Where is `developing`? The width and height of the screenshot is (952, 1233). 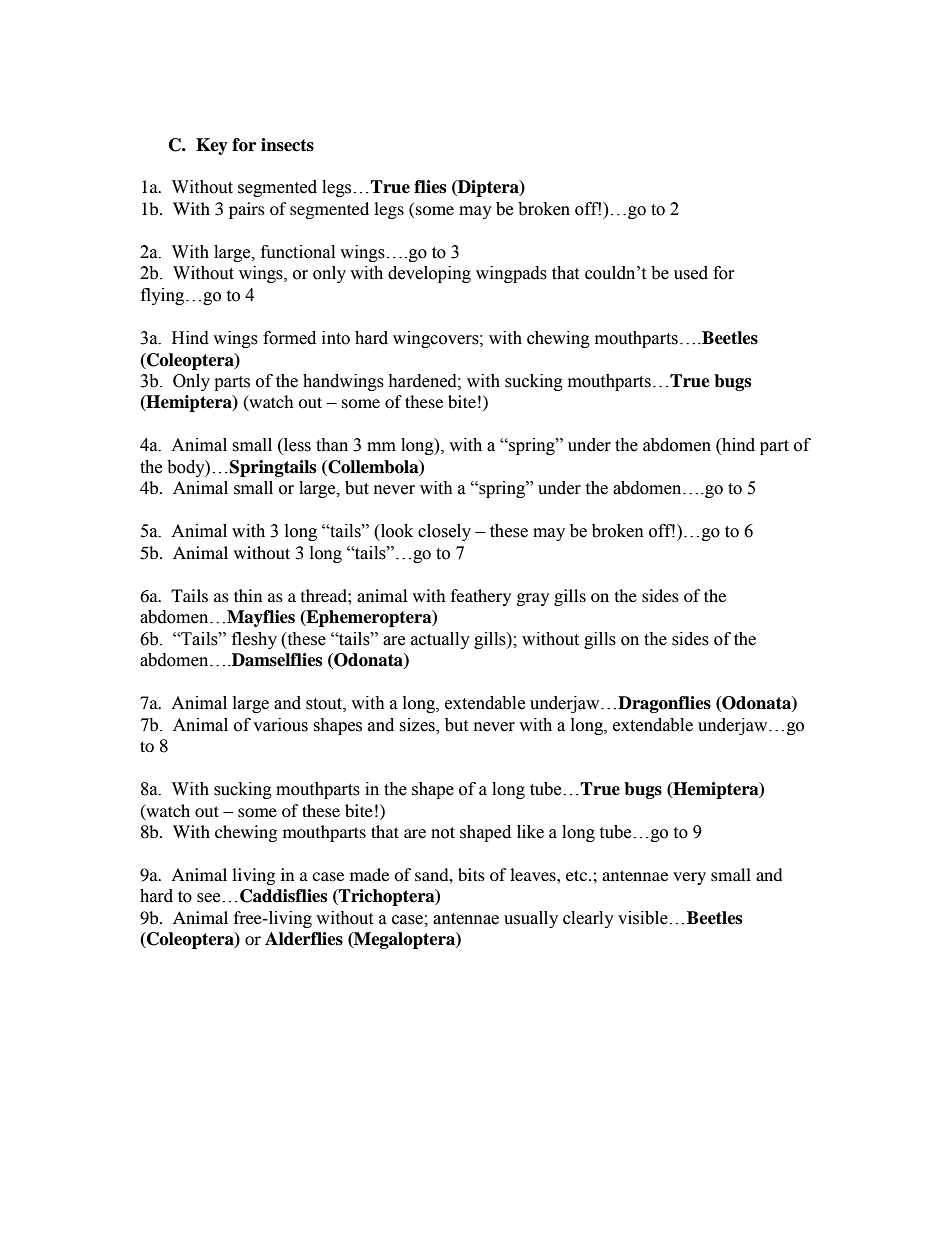 developing is located at coordinates (429, 274).
